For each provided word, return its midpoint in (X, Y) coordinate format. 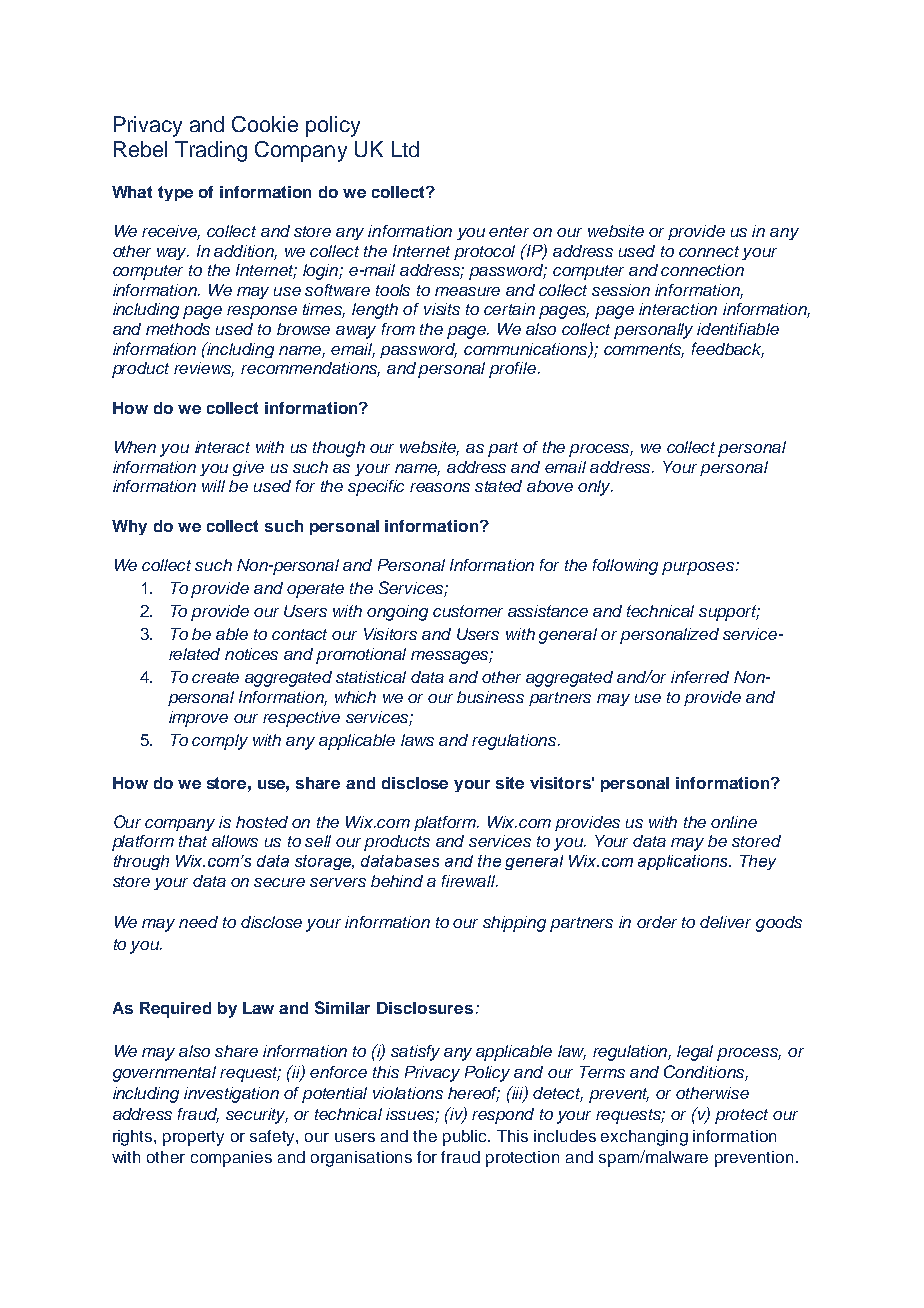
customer (468, 611)
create (215, 677)
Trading (211, 151)
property (193, 1138)
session (621, 290)
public (466, 1138)
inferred (700, 677)
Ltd (405, 149)
